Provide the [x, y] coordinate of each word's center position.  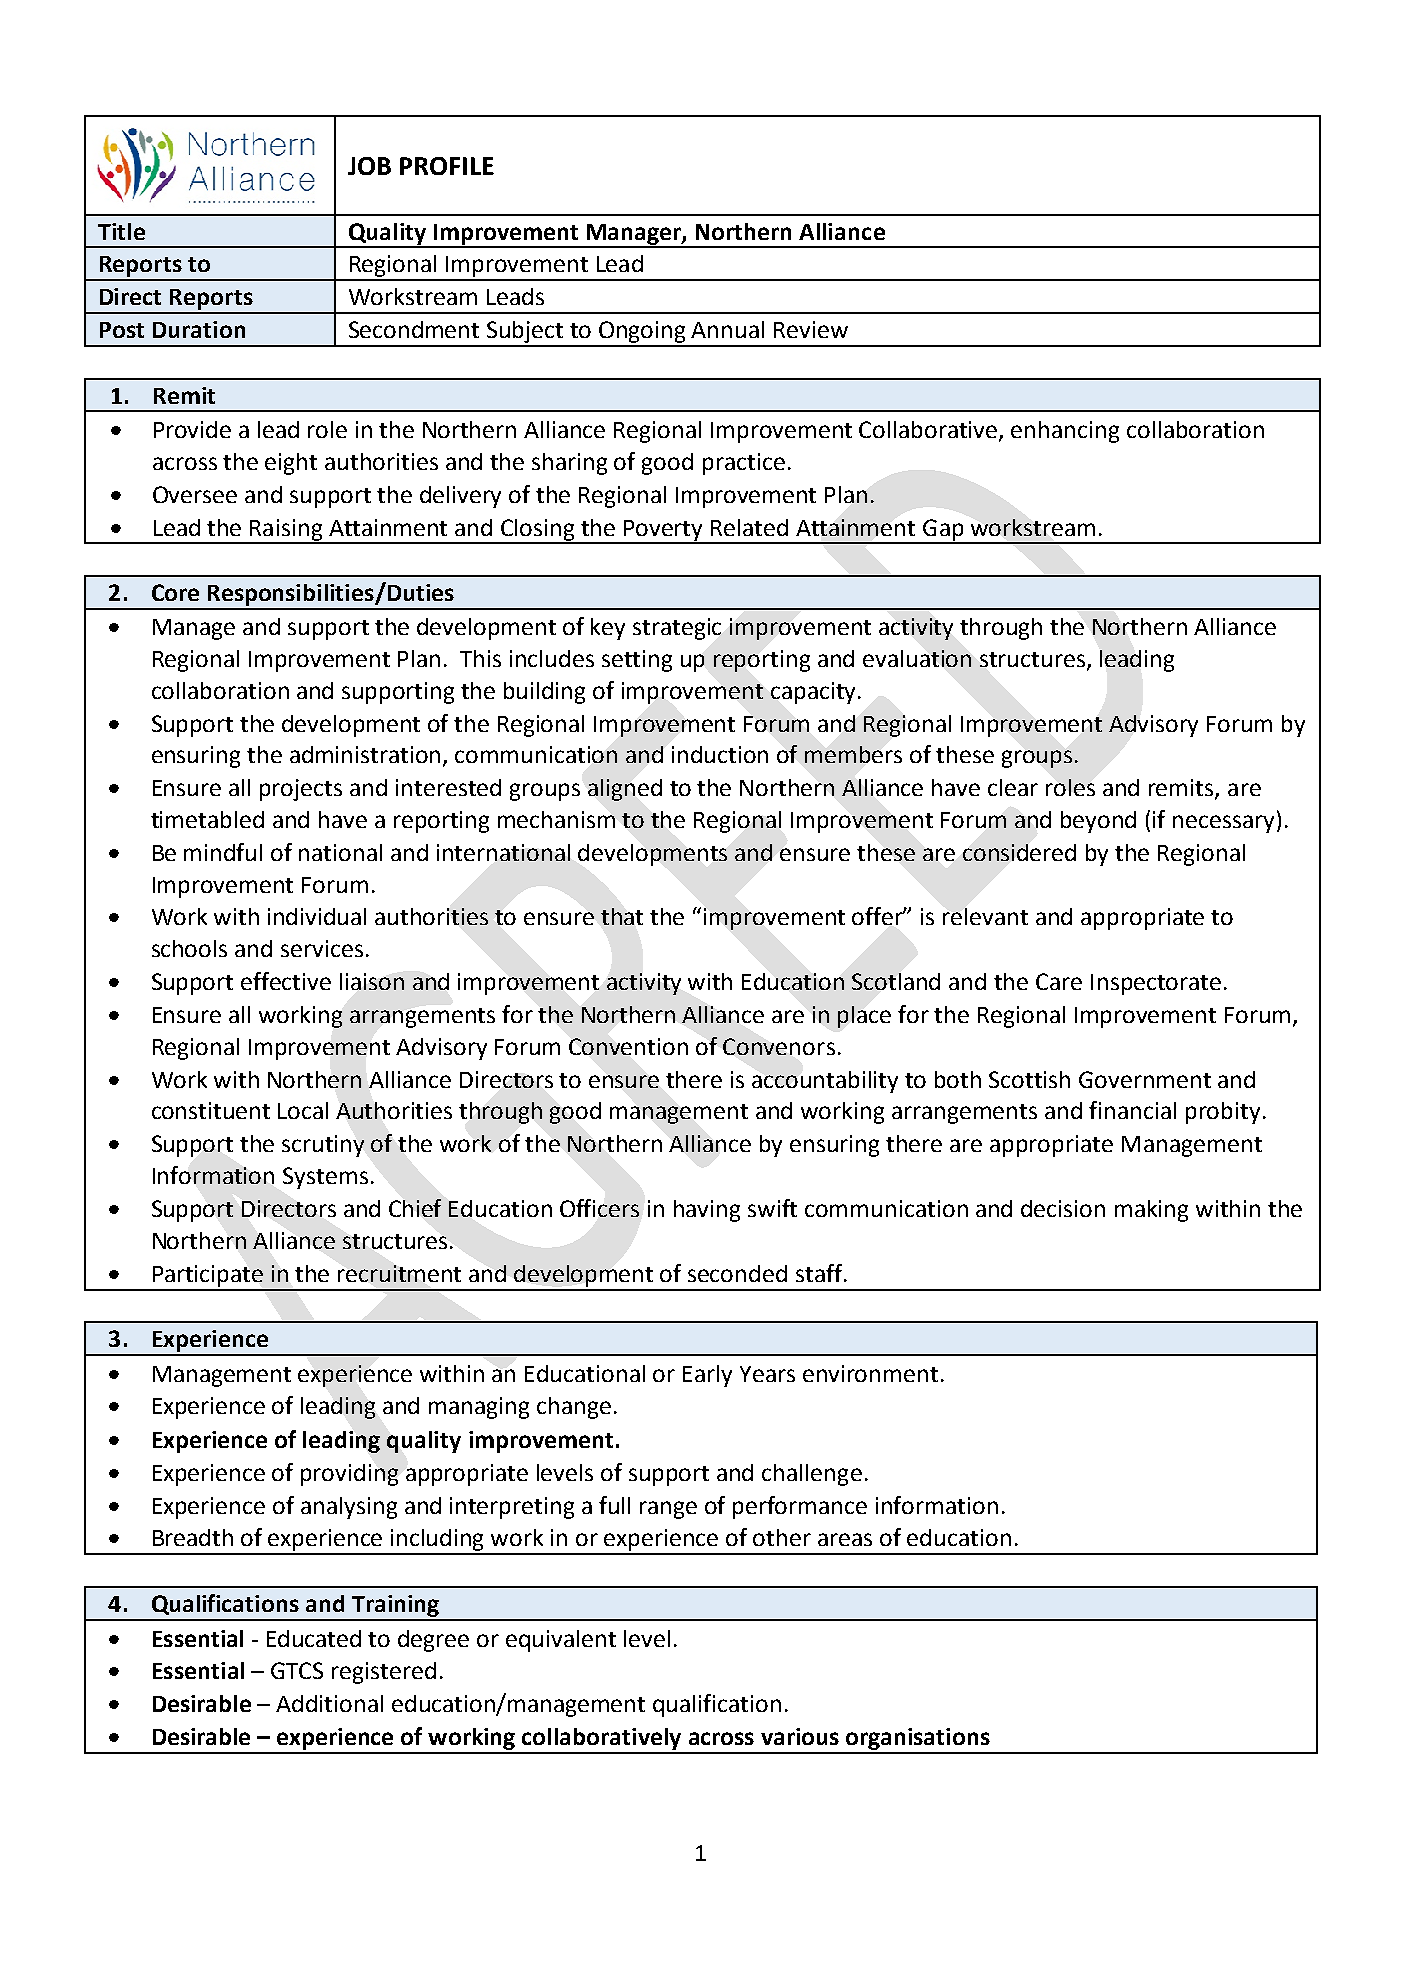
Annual [727, 329]
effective [286, 981]
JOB [369, 166]
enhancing [1065, 432]
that [622, 916]
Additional [329, 1703]
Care [1059, 981]
